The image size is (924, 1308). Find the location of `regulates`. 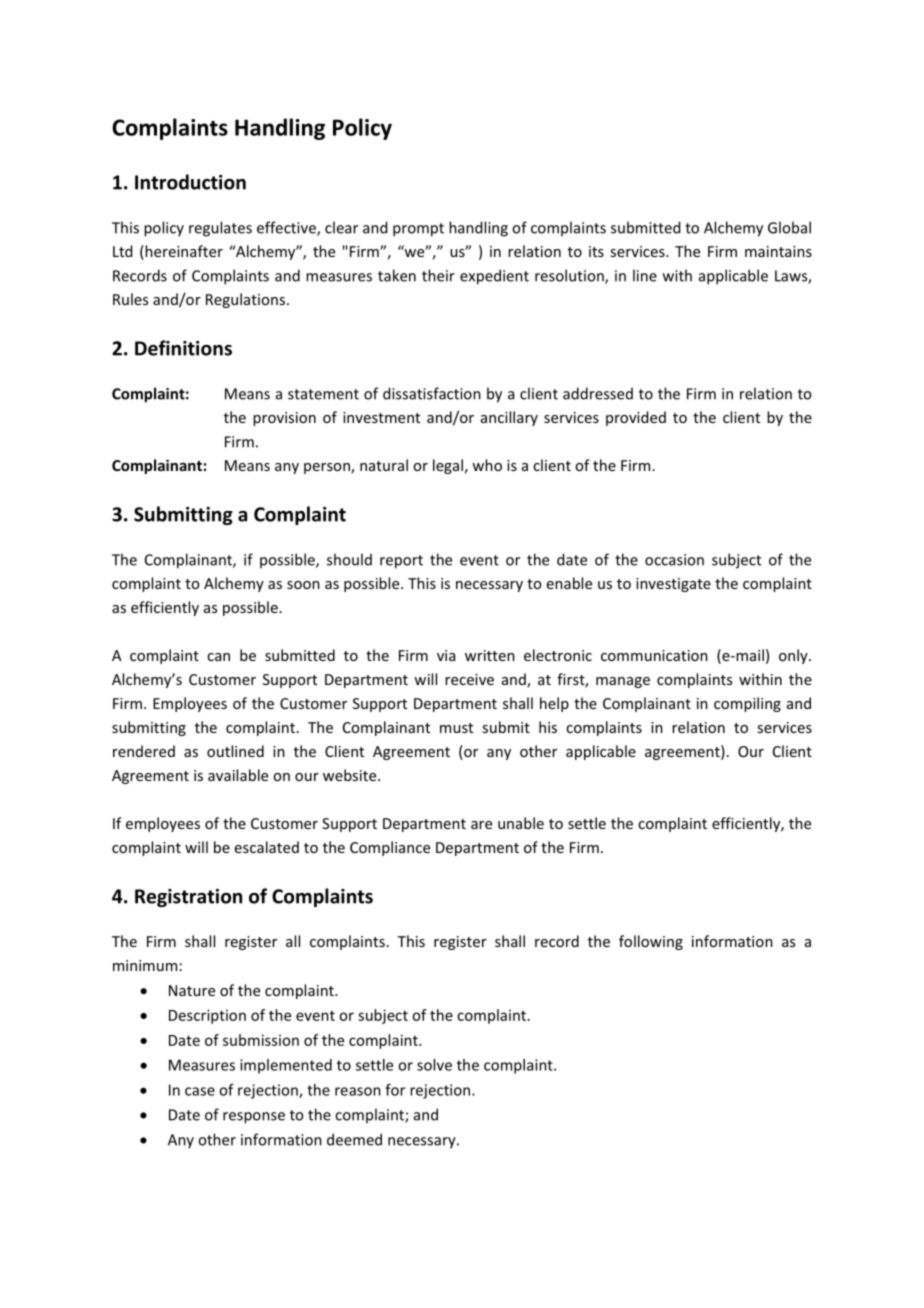

regulates is located at coordinates (220, 229).
